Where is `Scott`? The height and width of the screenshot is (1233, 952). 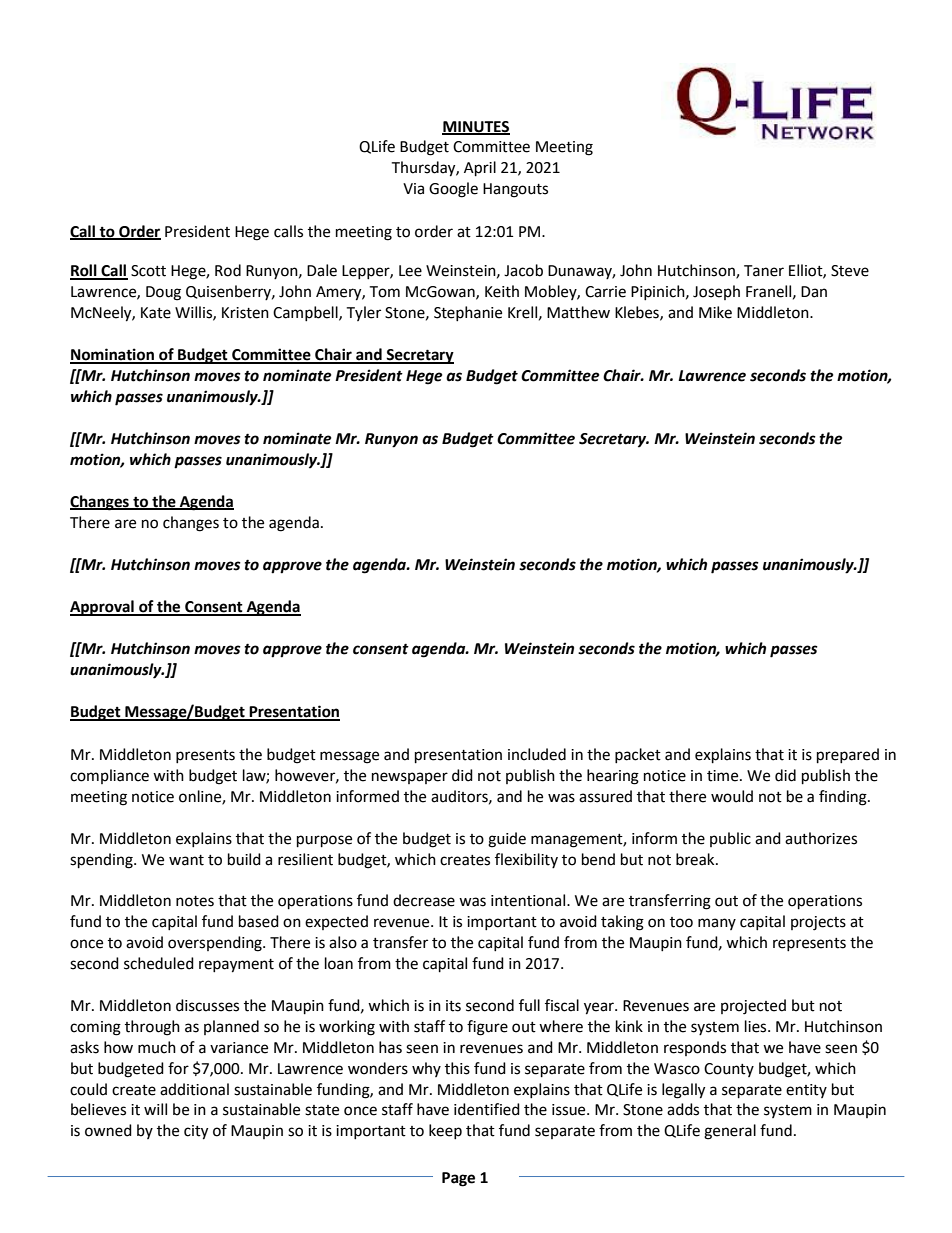 Scott is located at coordinates (148, 271).
